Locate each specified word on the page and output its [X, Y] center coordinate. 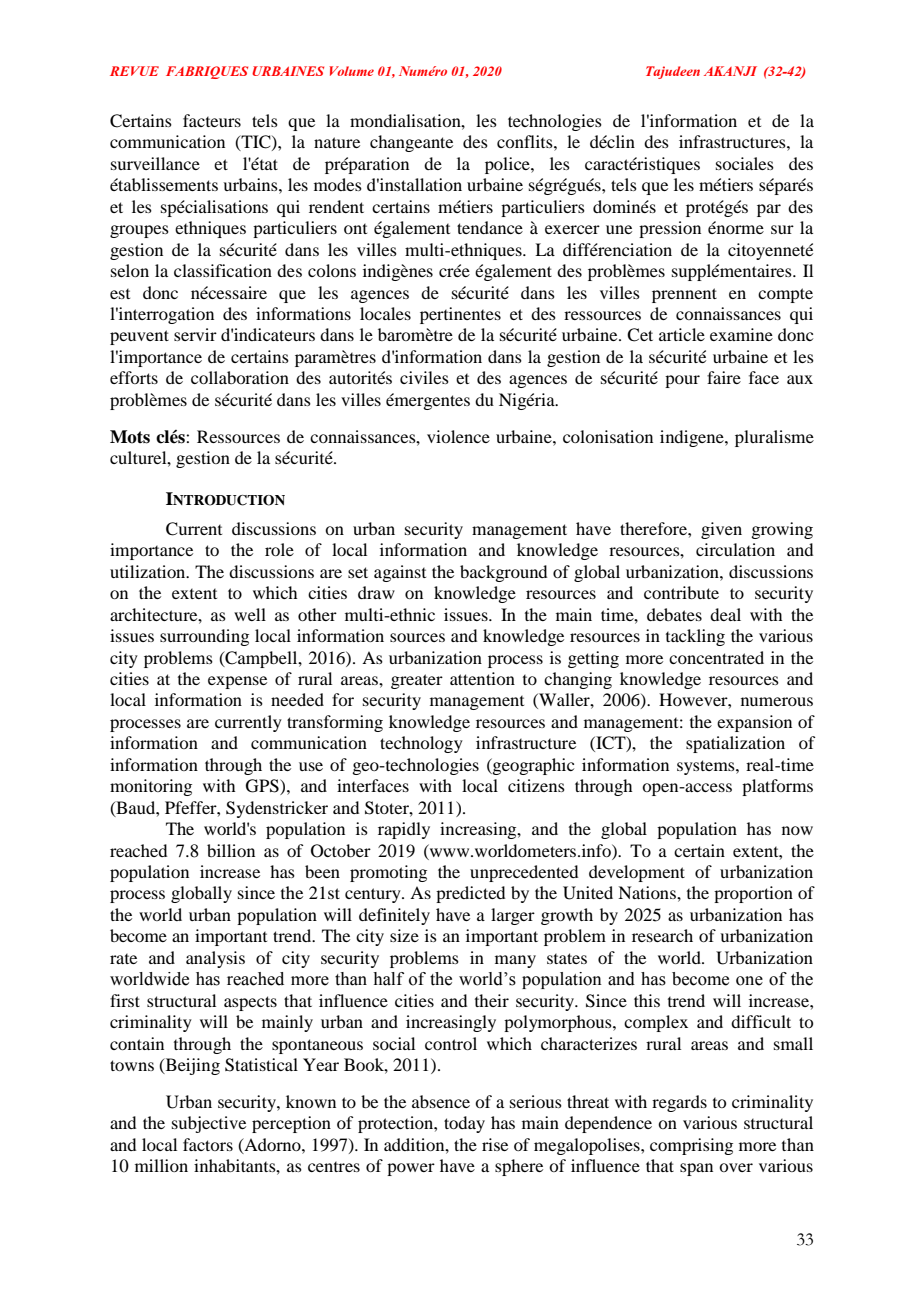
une [619, 229]
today [464, 1124]
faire [724, 377]
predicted [470, 894]
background [503, 573]
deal [725, 614]
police [508, 165]
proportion [753, 894]
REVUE [134, 71]
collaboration [240, 377]
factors [208, 1144]
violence [458, 436]
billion [231, 850]
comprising [691, 1146]
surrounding [204, 637]
